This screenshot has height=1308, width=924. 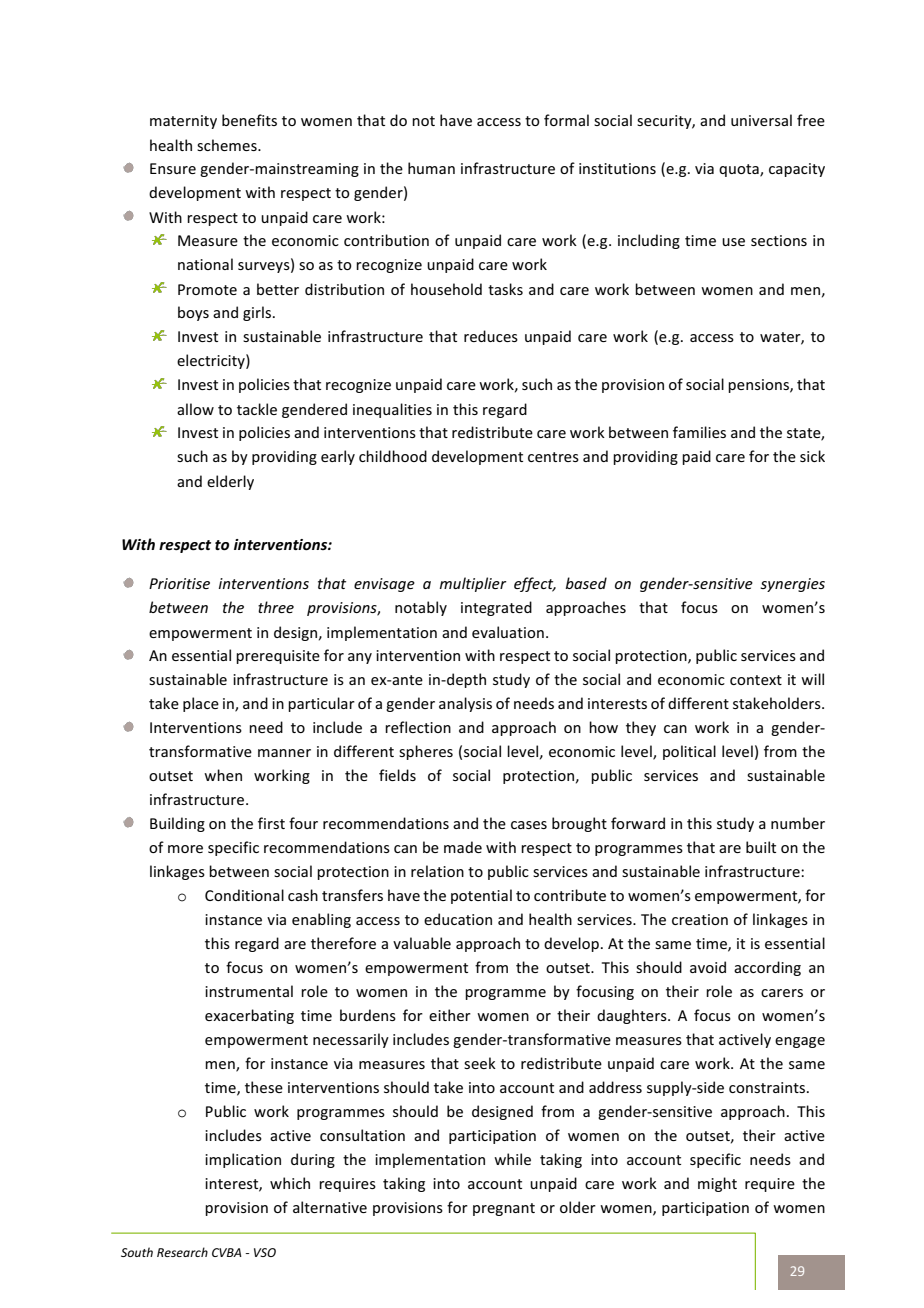 I want to click on analysis, so click(x=465, y=704).
